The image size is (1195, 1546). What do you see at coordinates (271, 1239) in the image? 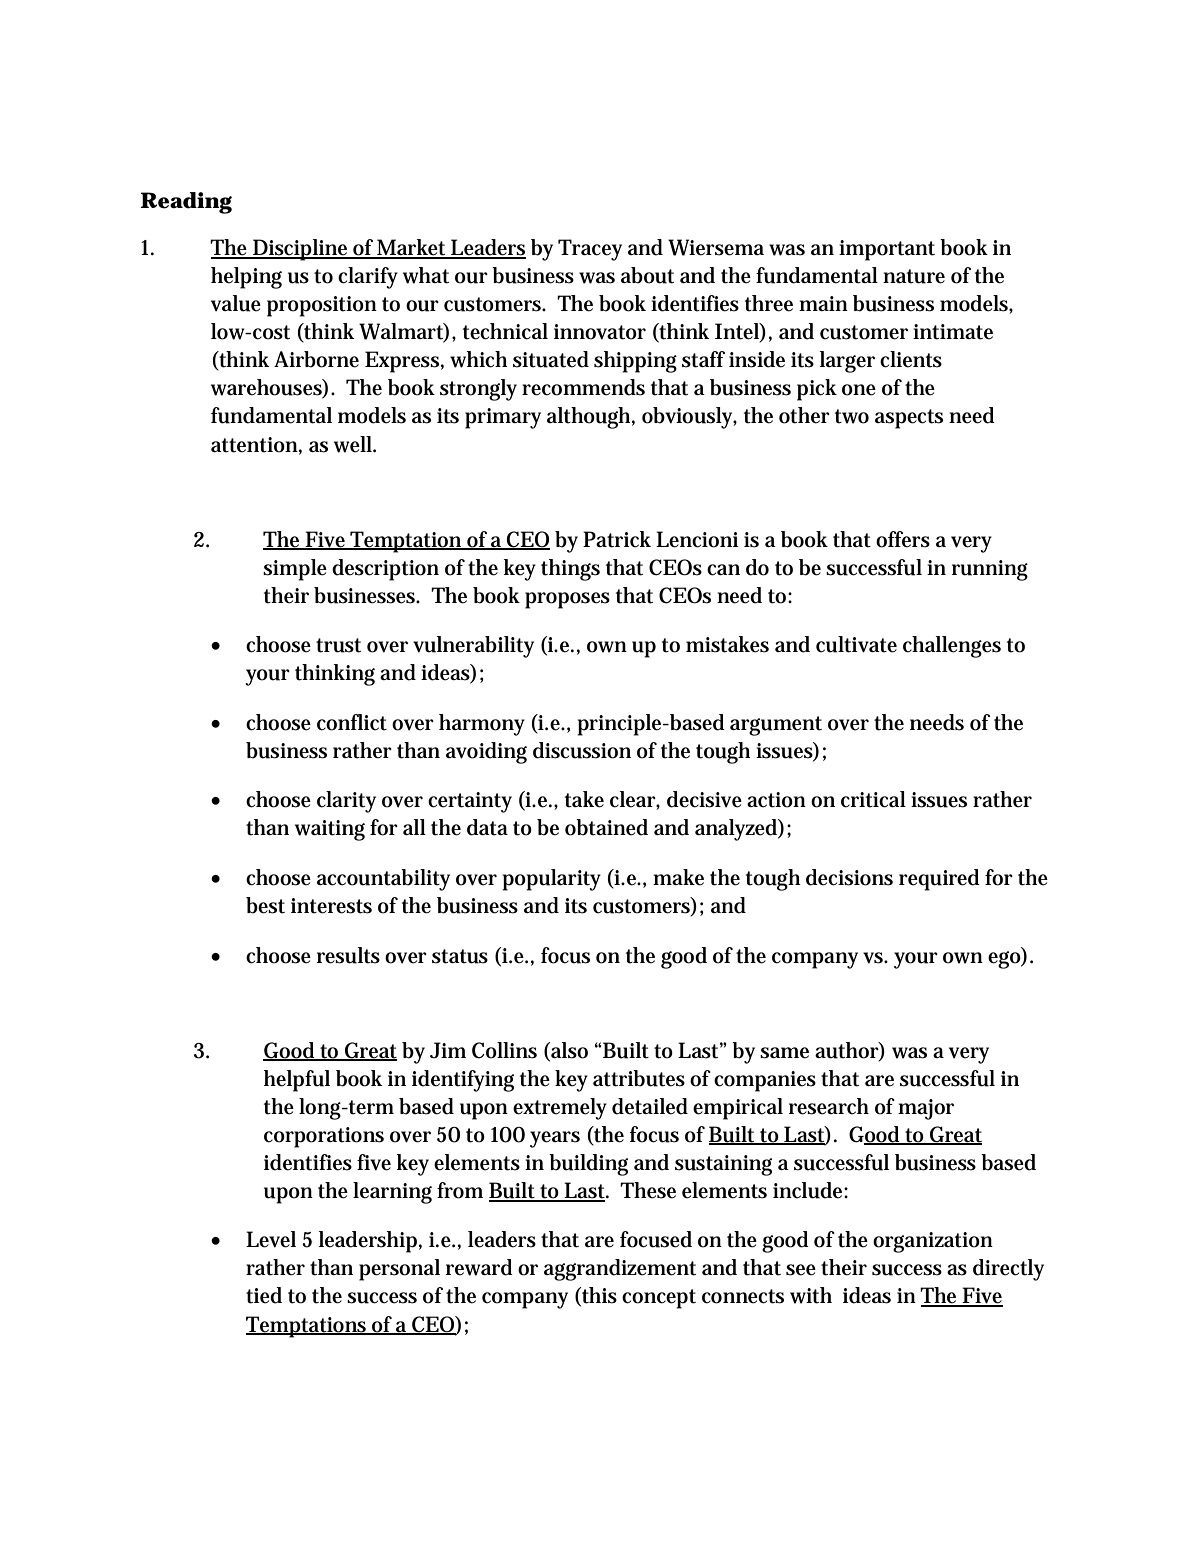
I see `Level` at bounding box center [271, 1239].
